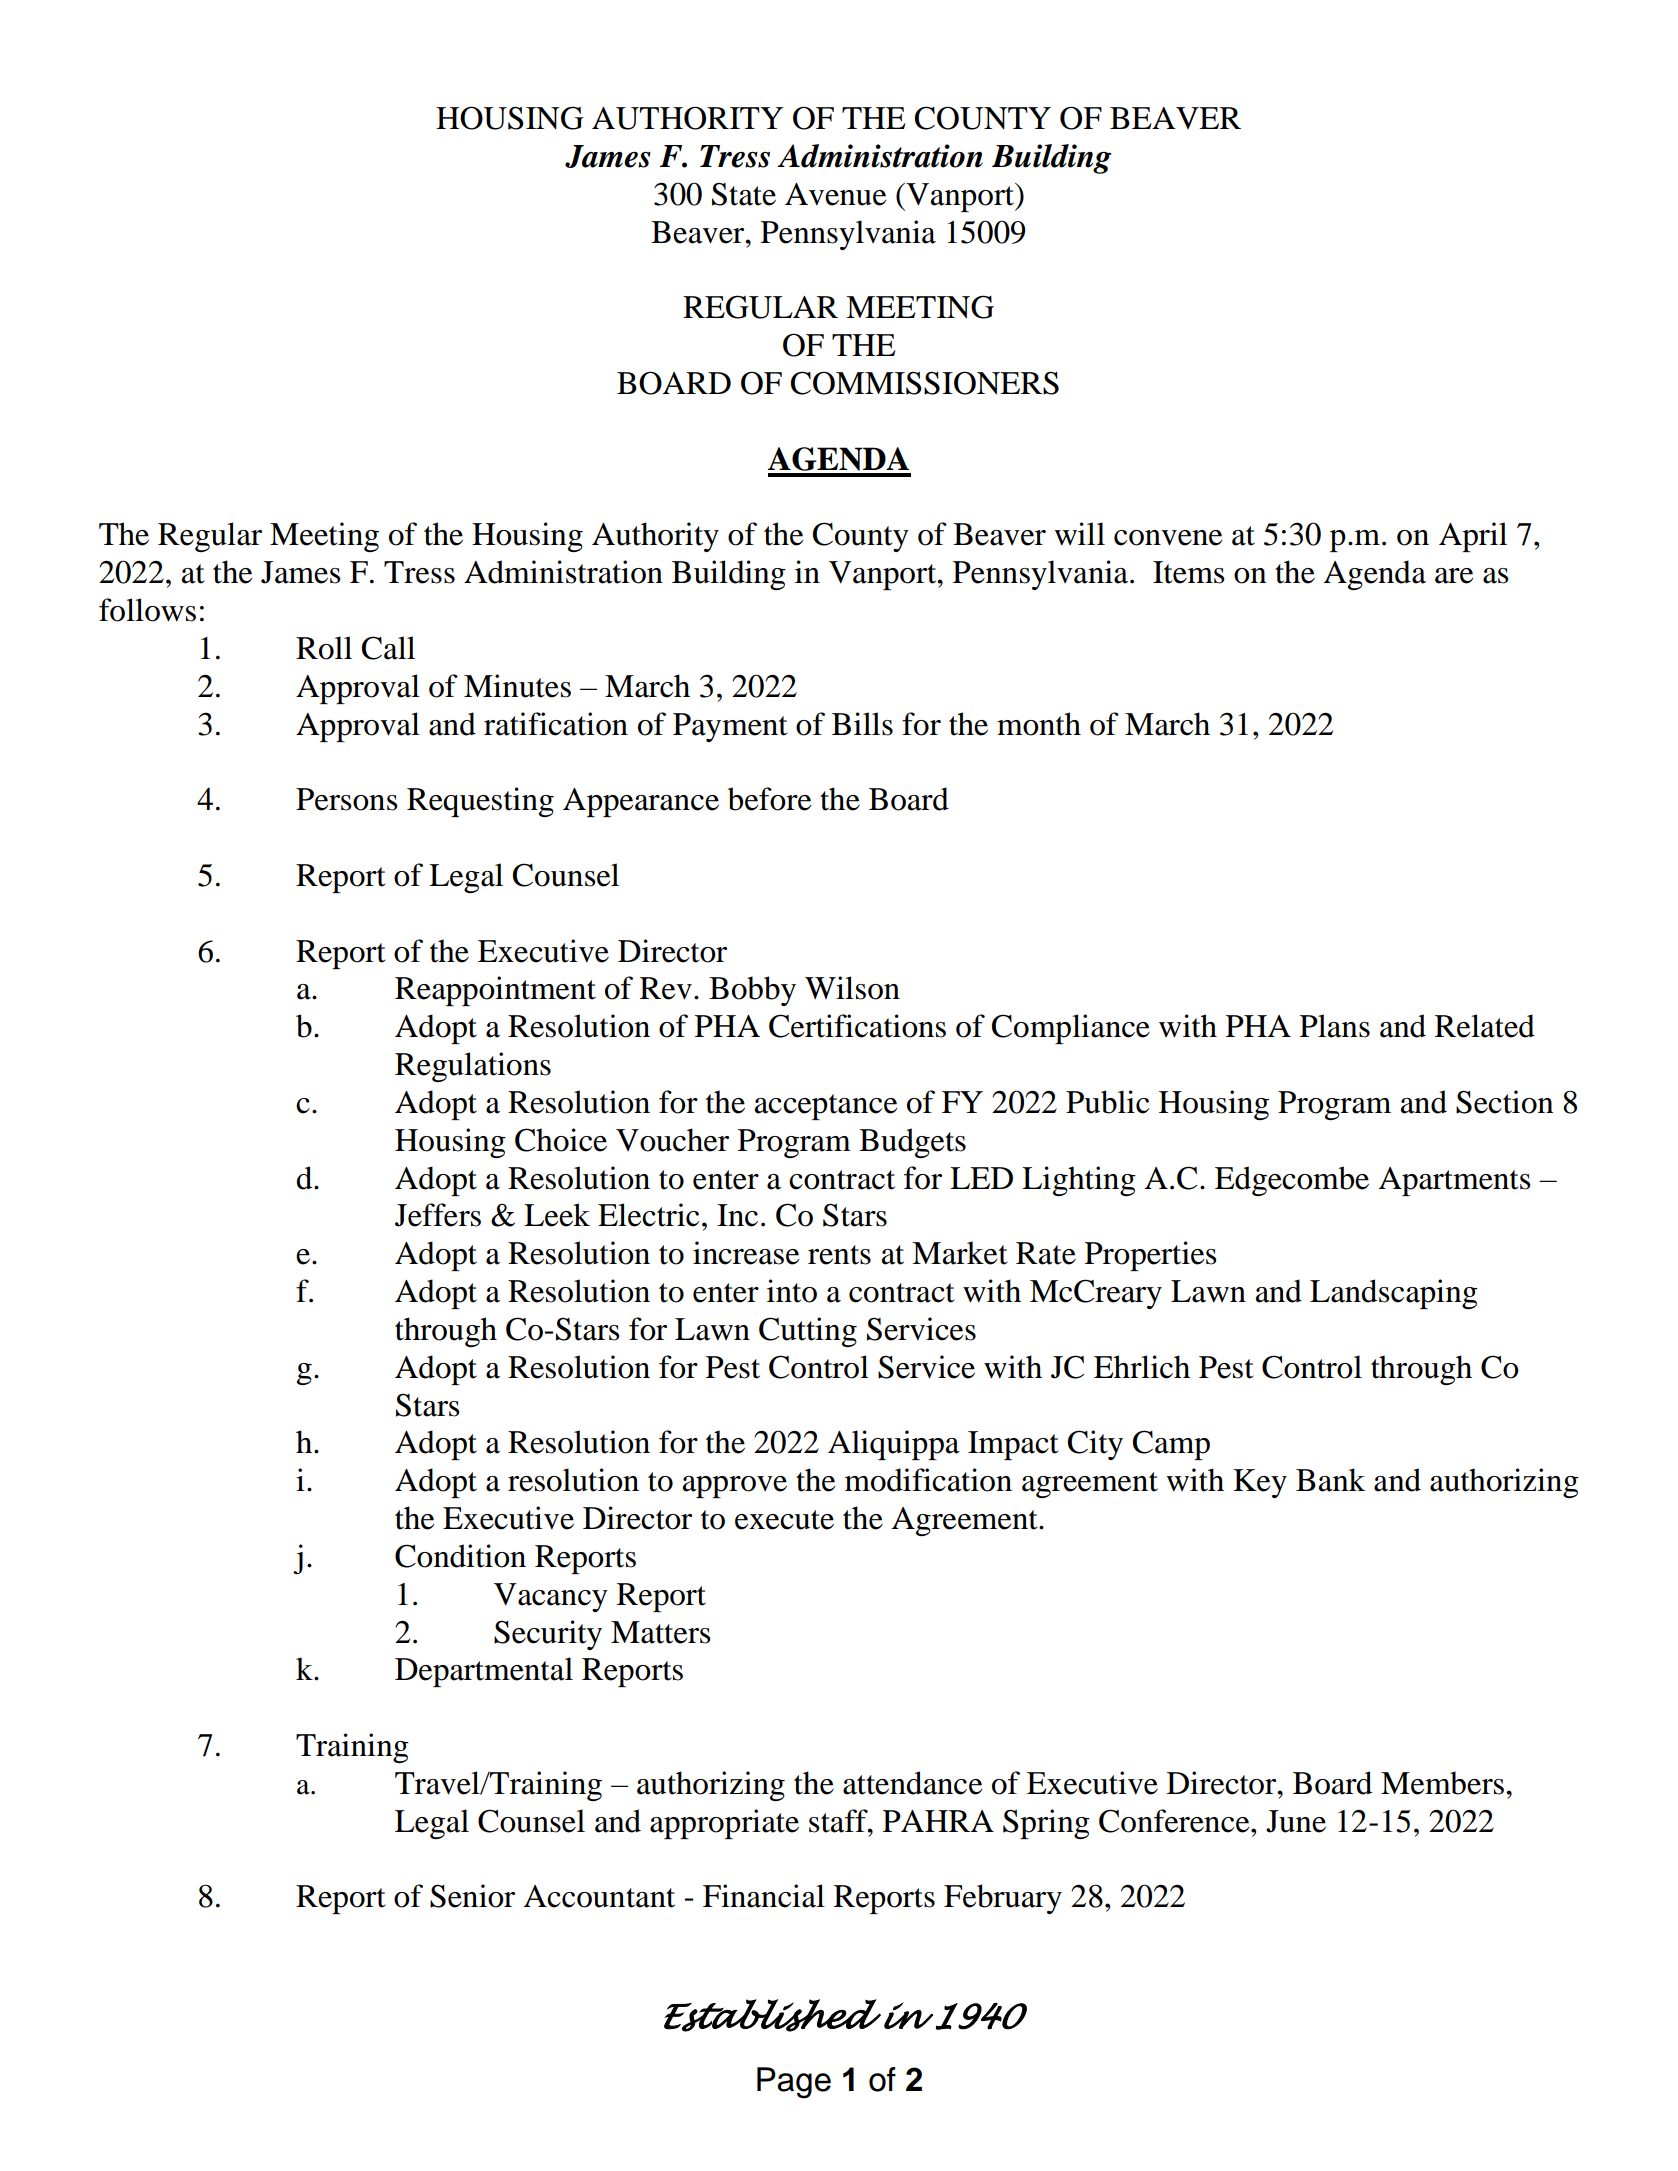 Image resolution: width=1678 pixels, height=2171 pixels. I want to click on April, so click(1473, 537).
